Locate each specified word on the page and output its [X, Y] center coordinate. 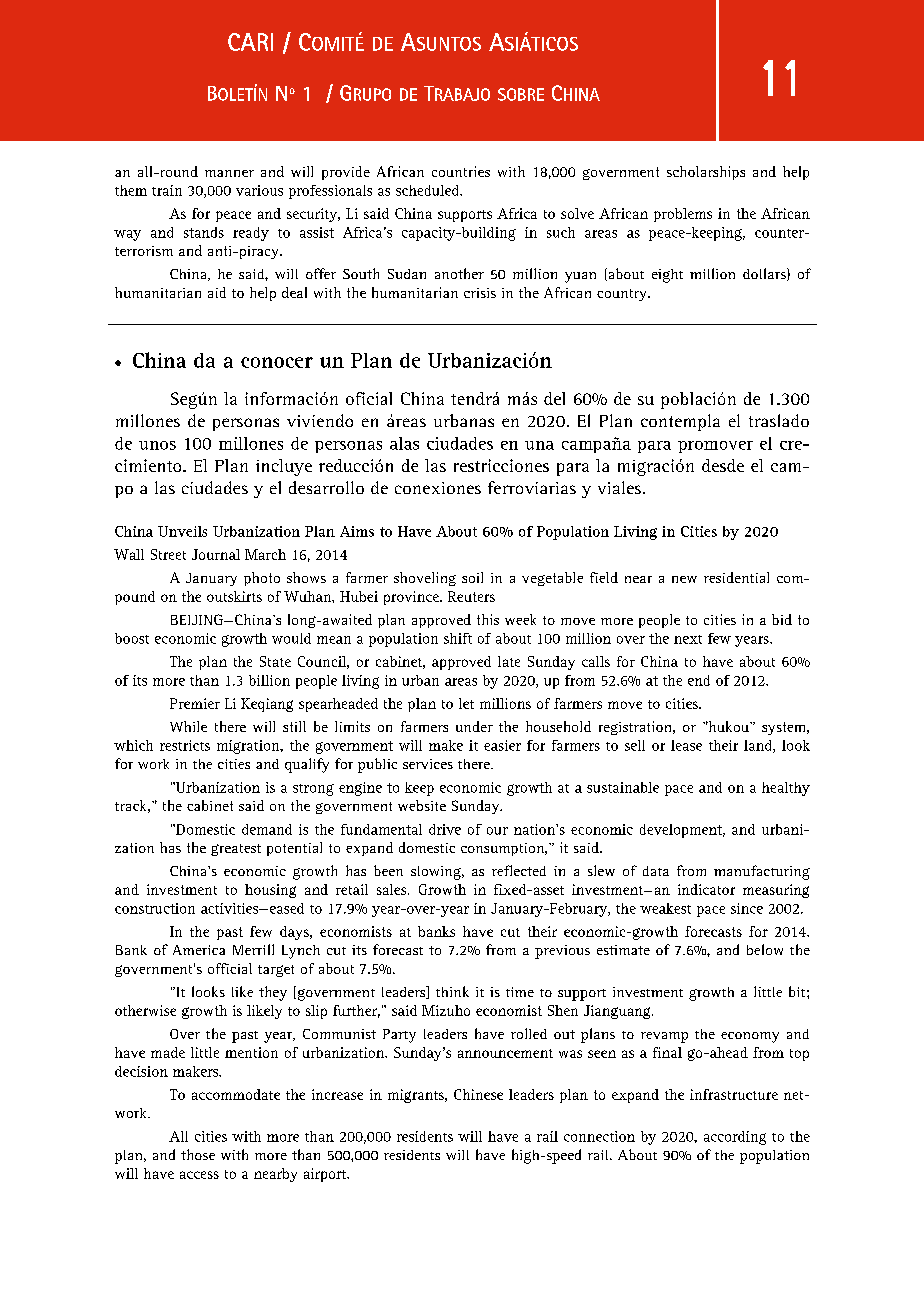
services [428, 764]
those [198, 1154]
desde [723, 465]
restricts [185, 745]
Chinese [478, 1094]
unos [157, 445]
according [735, 1138]
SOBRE [521, 94]
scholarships [706, 173]
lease [686, 745]
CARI [250, 42]
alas [404, 443]
